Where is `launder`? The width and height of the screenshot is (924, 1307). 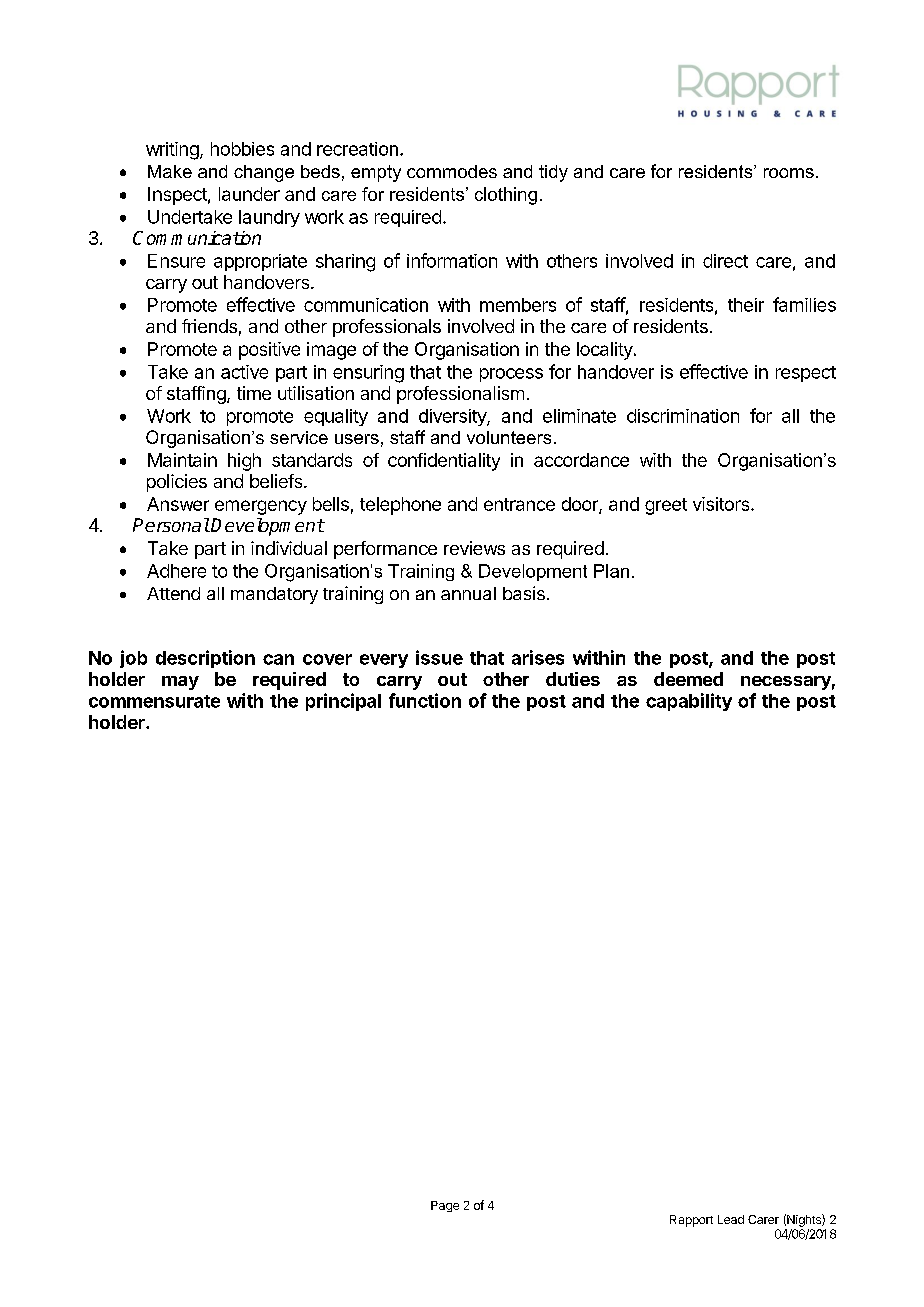 launder is located at coordinates (249, 194).
